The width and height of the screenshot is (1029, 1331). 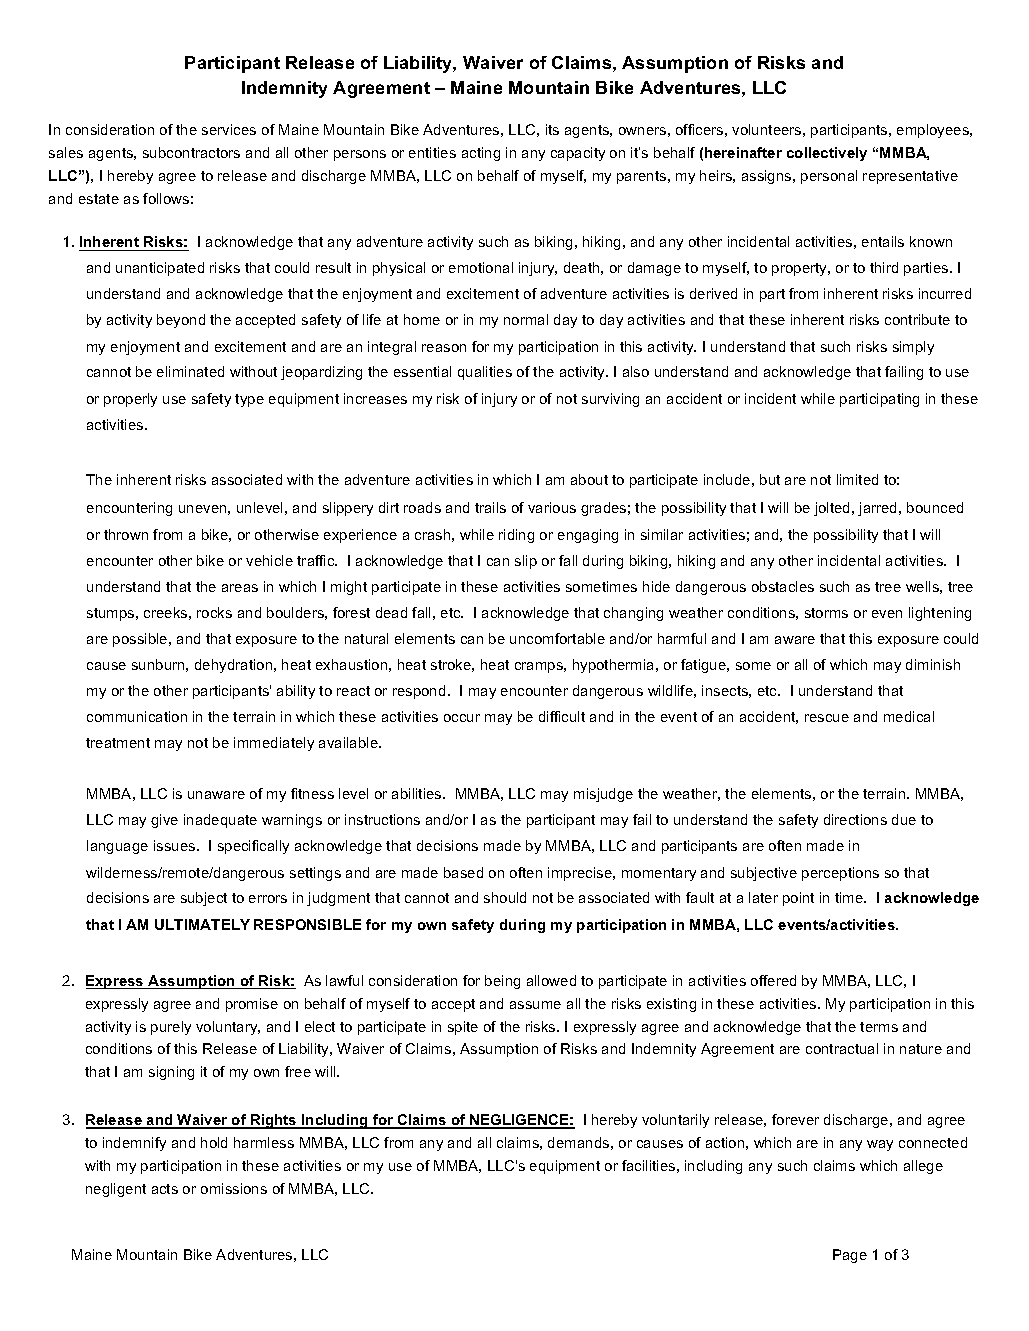 I want to click on occur, so click(x=462, y=718).
